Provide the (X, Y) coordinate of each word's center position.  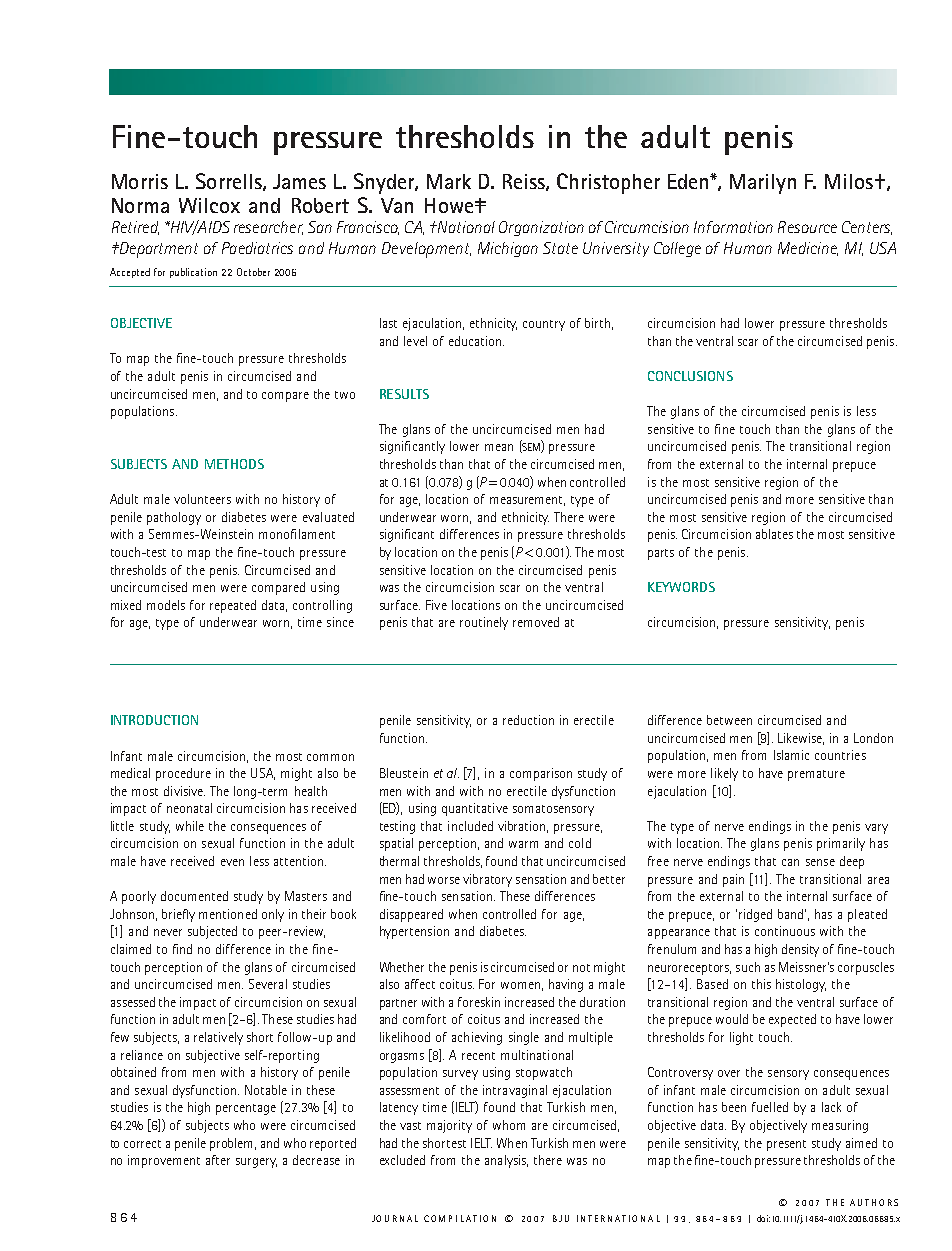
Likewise (801, 739)
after (218, 1160)
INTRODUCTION (154, 720)
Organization (541, 228)
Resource (807, 227)
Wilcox (209, 205)
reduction (528, 720)
